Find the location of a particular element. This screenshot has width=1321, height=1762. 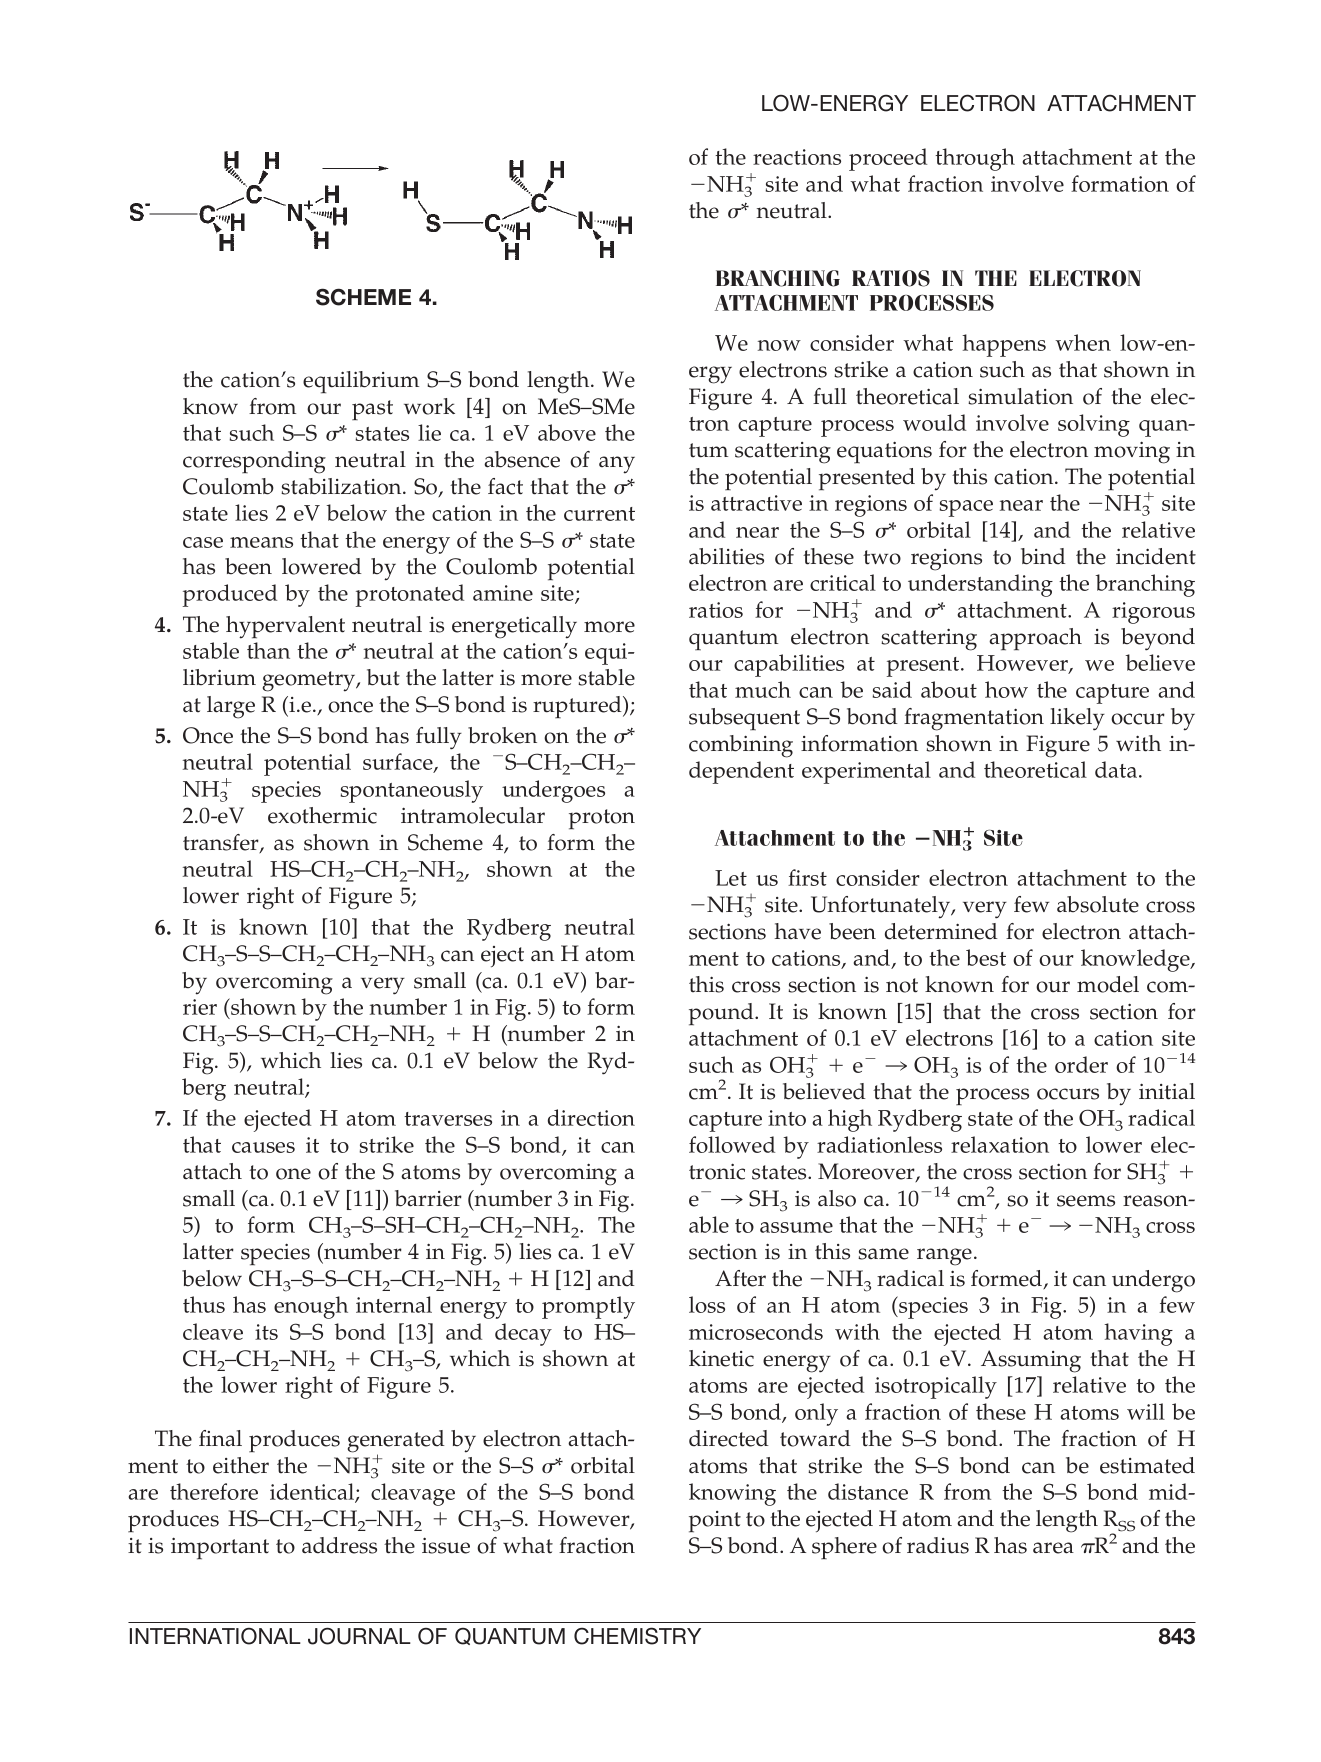

have is located at coordinates (797, 931).
